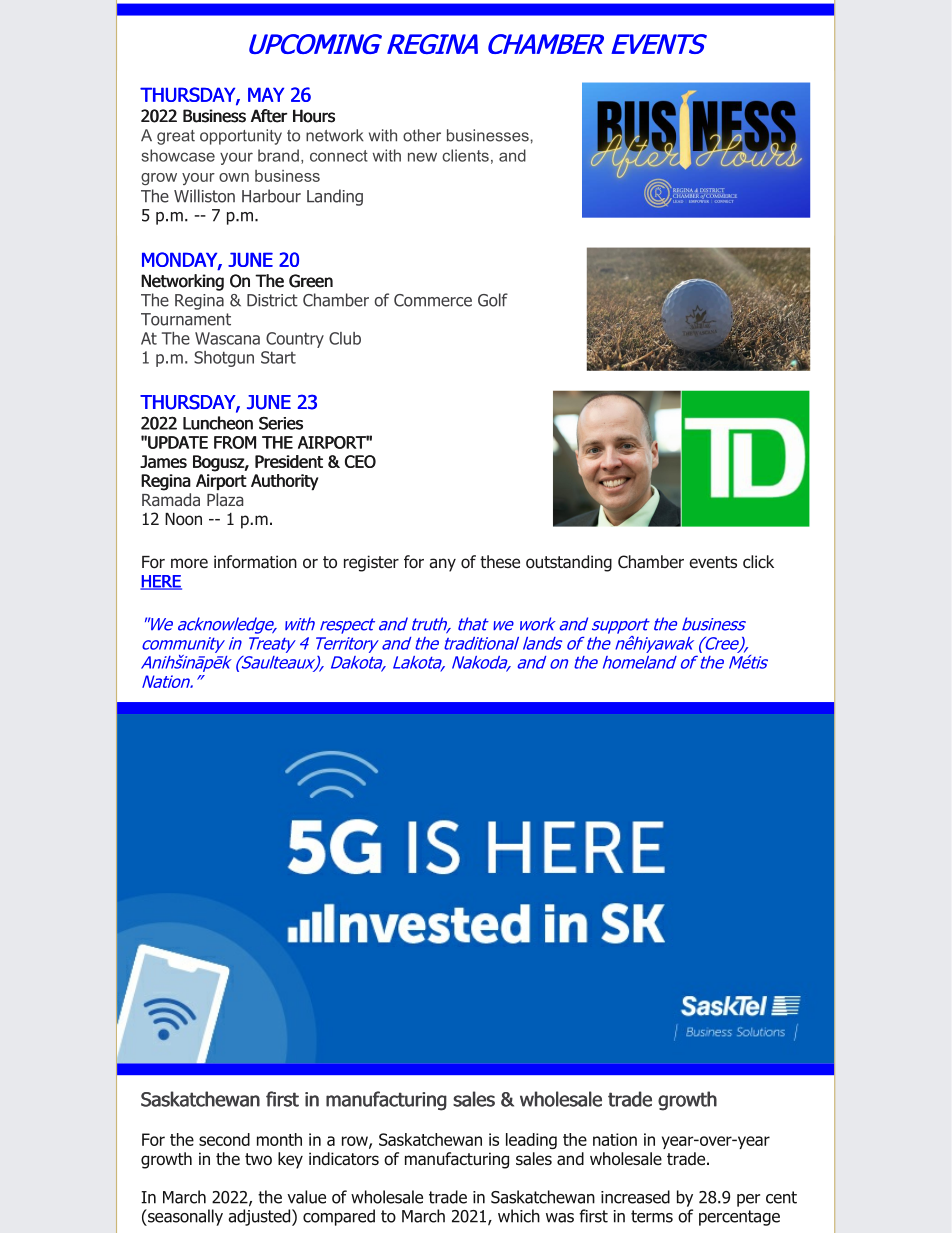  What do you see at coordinates (422, 135) in the image?
I see `other` at bounding box center [422, 135].
